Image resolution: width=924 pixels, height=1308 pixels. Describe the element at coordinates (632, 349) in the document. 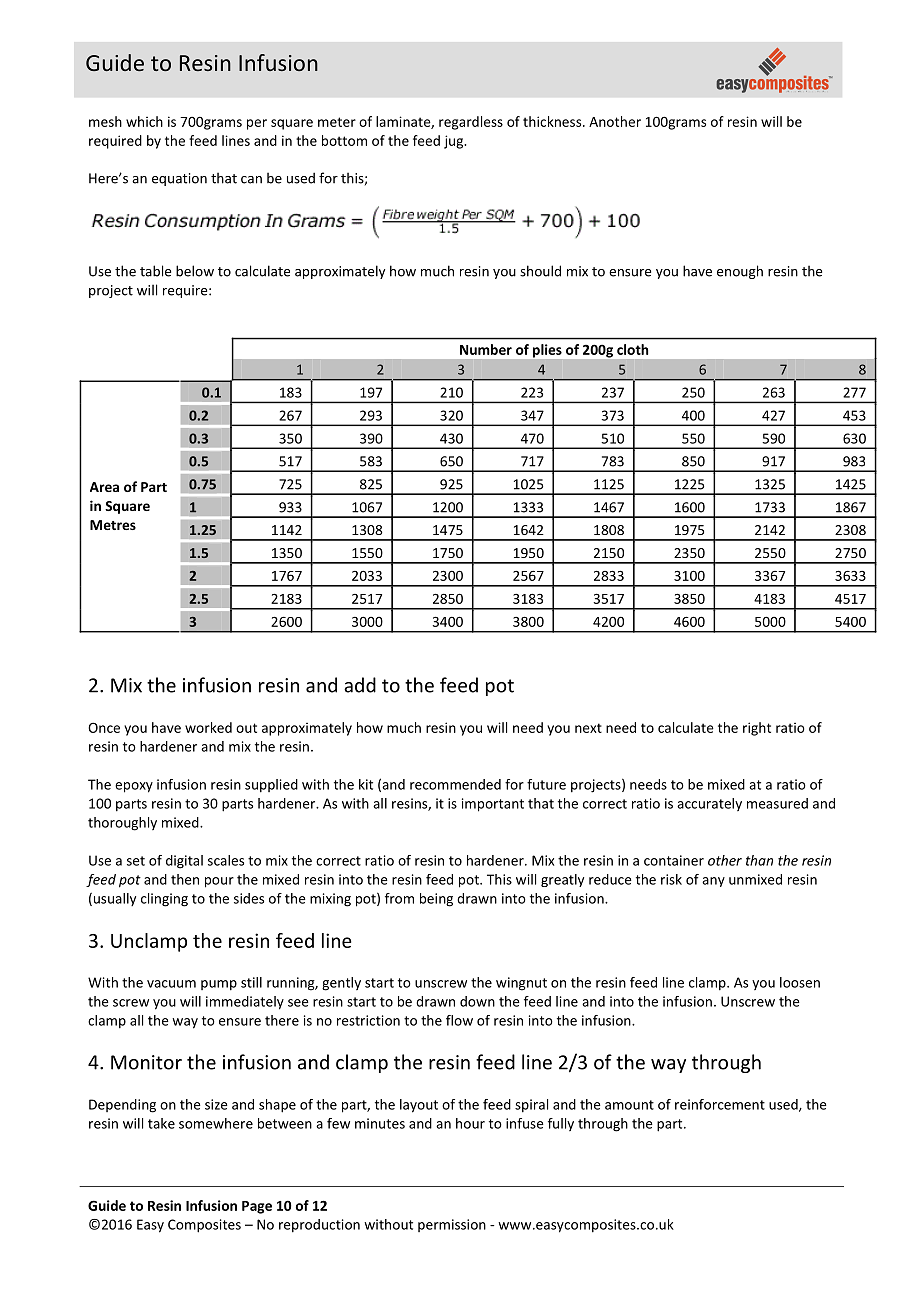

I see `cloth` at that location.
